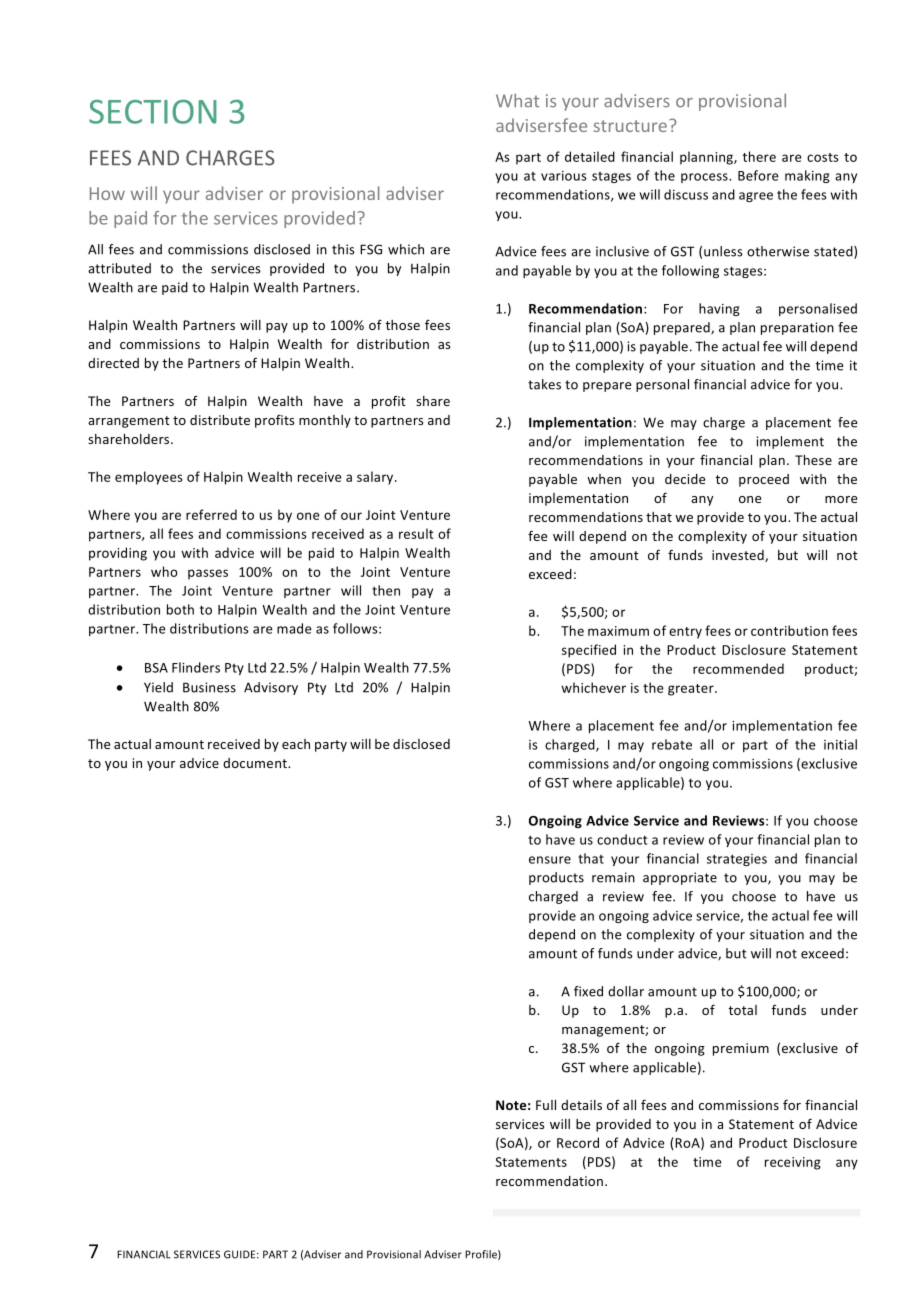 The image size is (924, 1308). I want to click on distribute, so click(220, 420).
